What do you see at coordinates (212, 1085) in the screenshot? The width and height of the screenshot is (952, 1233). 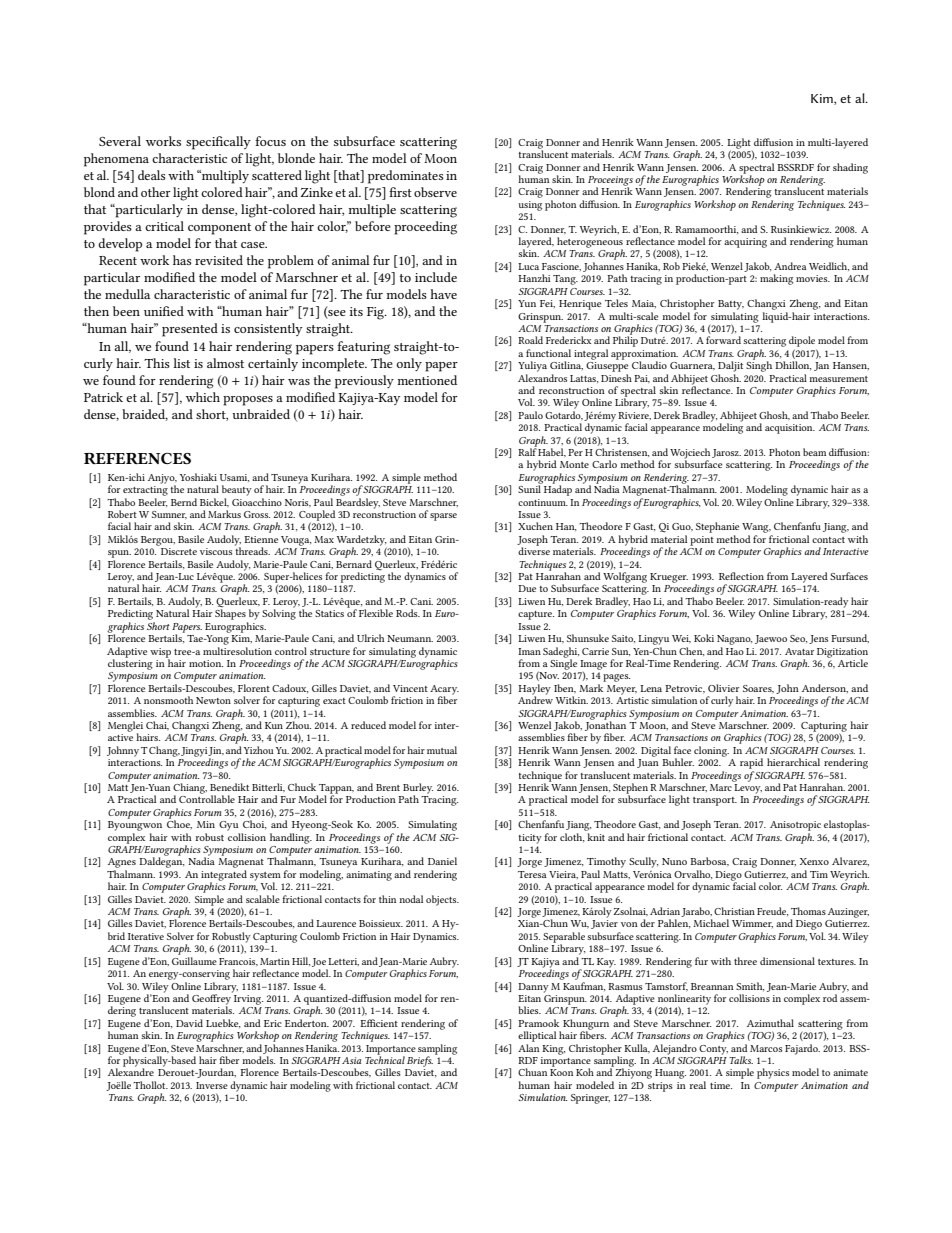 I see `Inverse` at bounding box center [212, 1085].
